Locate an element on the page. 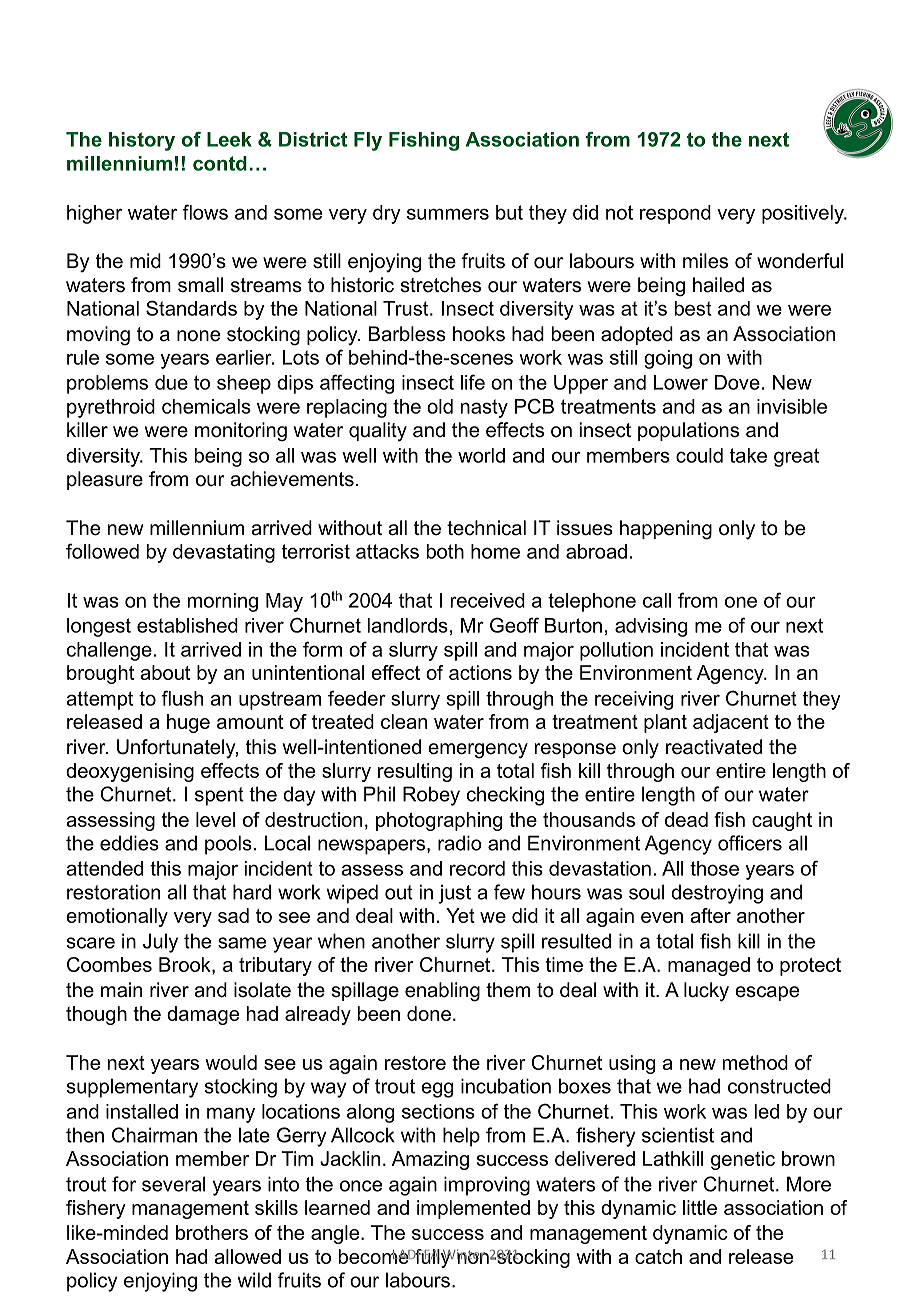 The image size is (911, 1316). restoration is located at coordinates (113, 892).
